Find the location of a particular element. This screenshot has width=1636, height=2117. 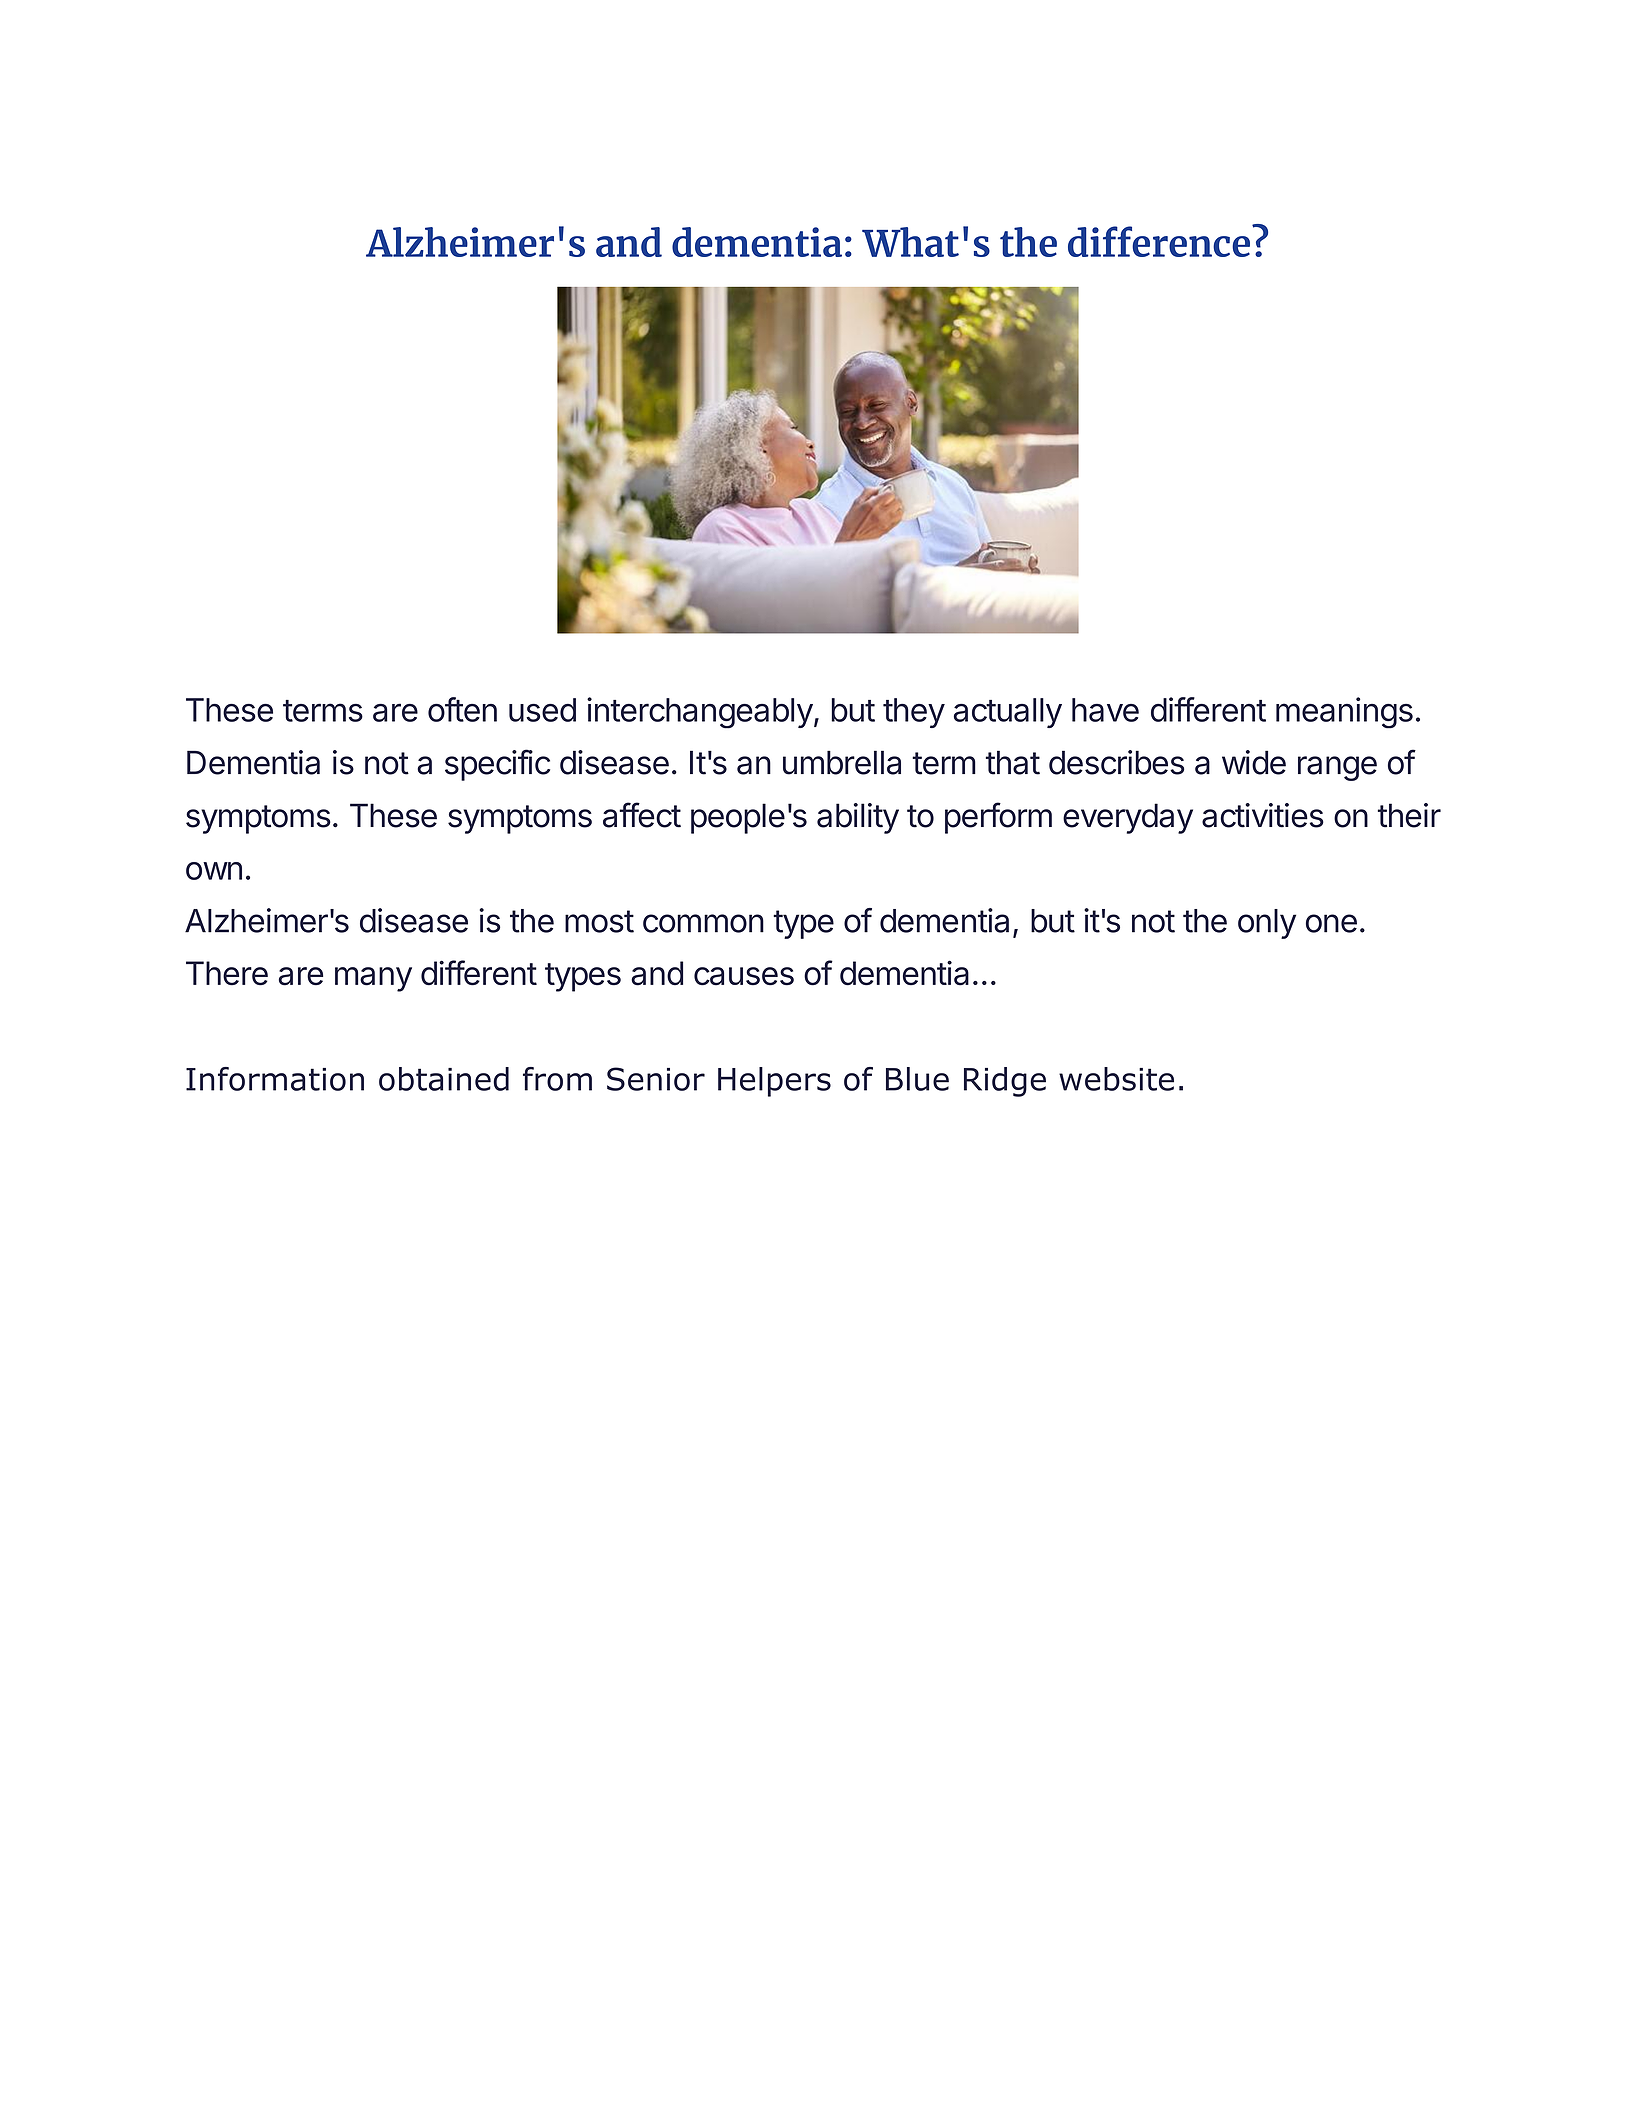

often is located at coordinates (462, 709).
